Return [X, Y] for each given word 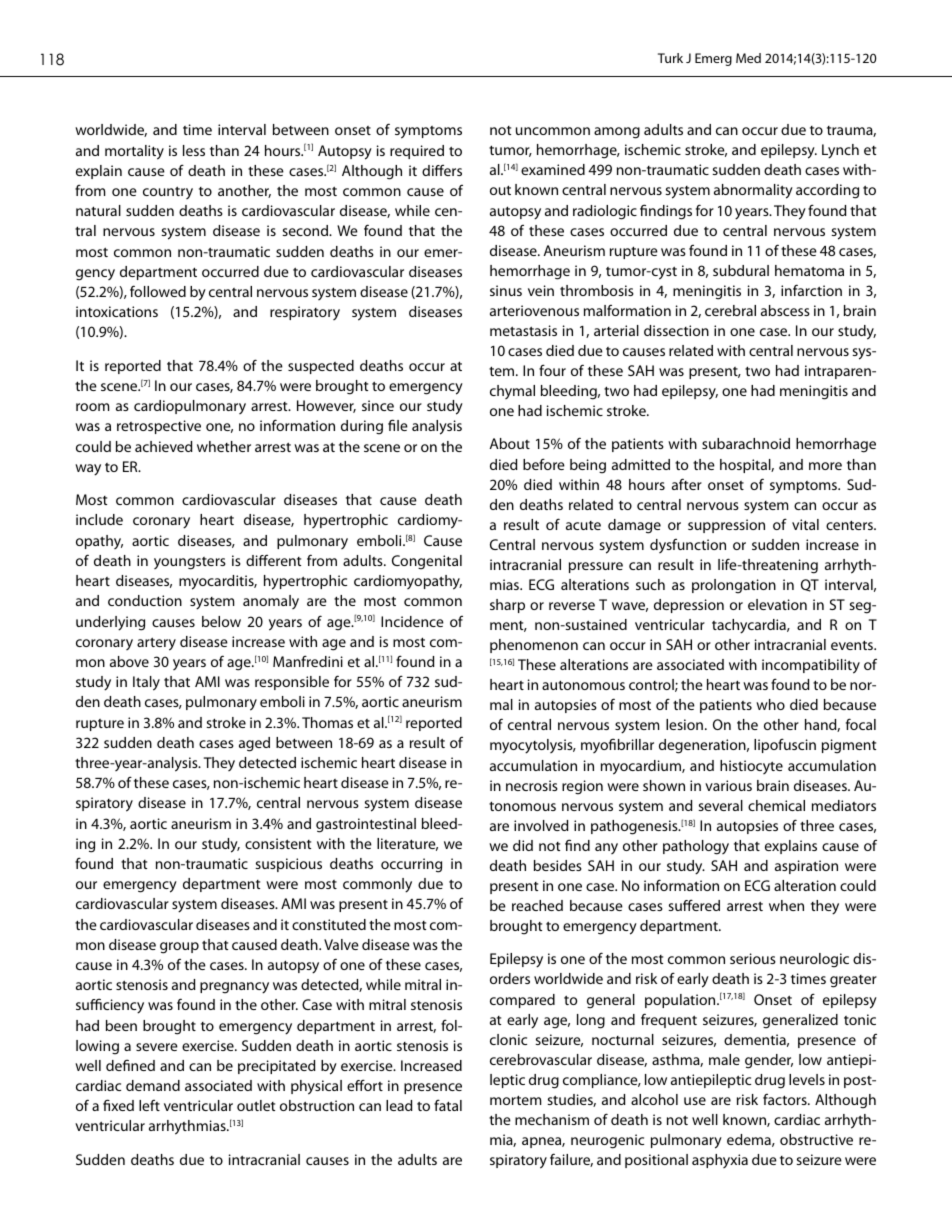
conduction [145, 600]
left [149, 1105]
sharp [507, 606]
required [417, 152]
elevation [777, 604]
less [194, 150]
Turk [670, 58]
